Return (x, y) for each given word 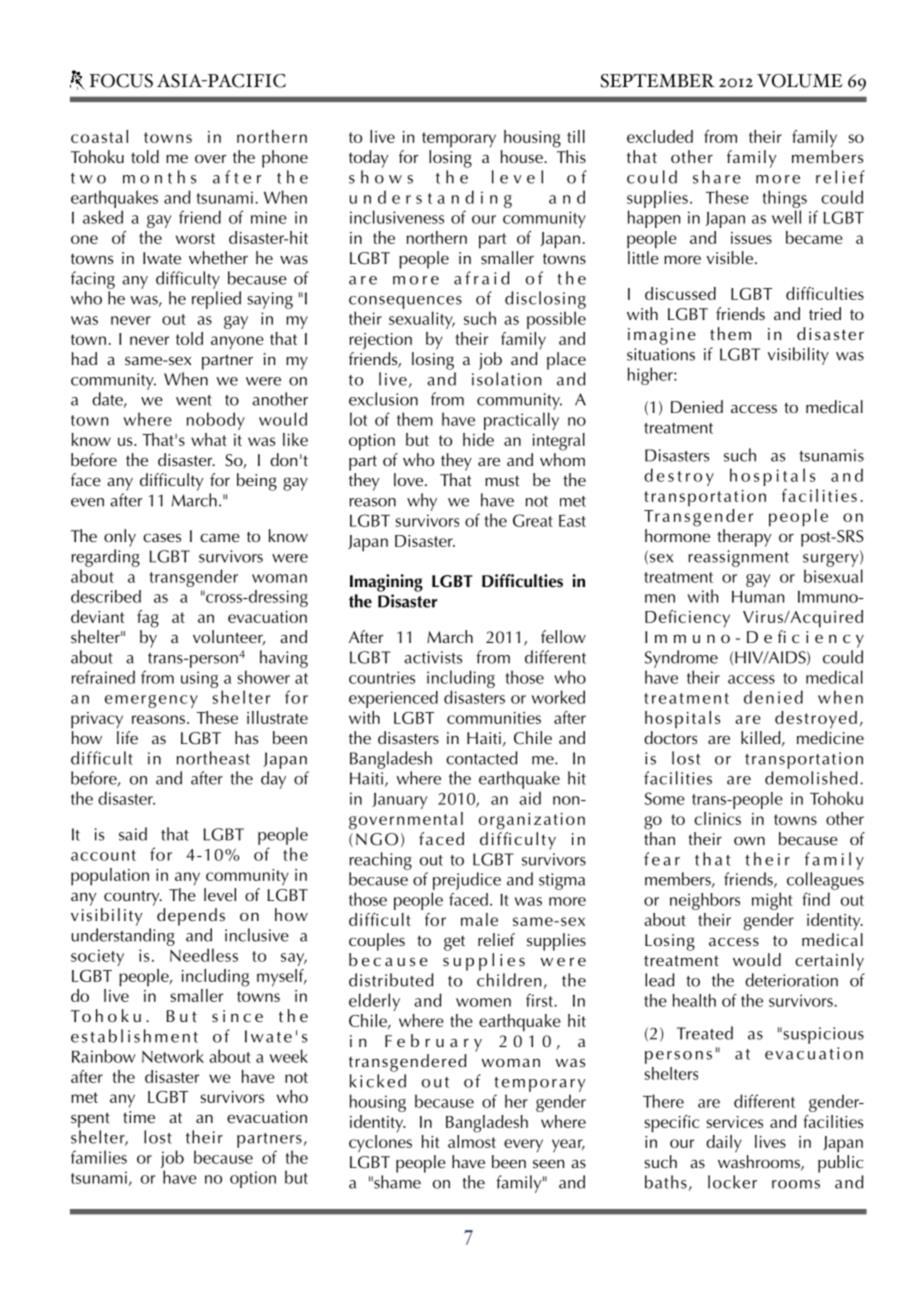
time (139, 1117)
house (523, 156)
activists (433, 657)
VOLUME (800, 81)
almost (472, 1141)
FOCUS (121, 81)
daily (724, 1144)
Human (758, 597)
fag (148, 619)
